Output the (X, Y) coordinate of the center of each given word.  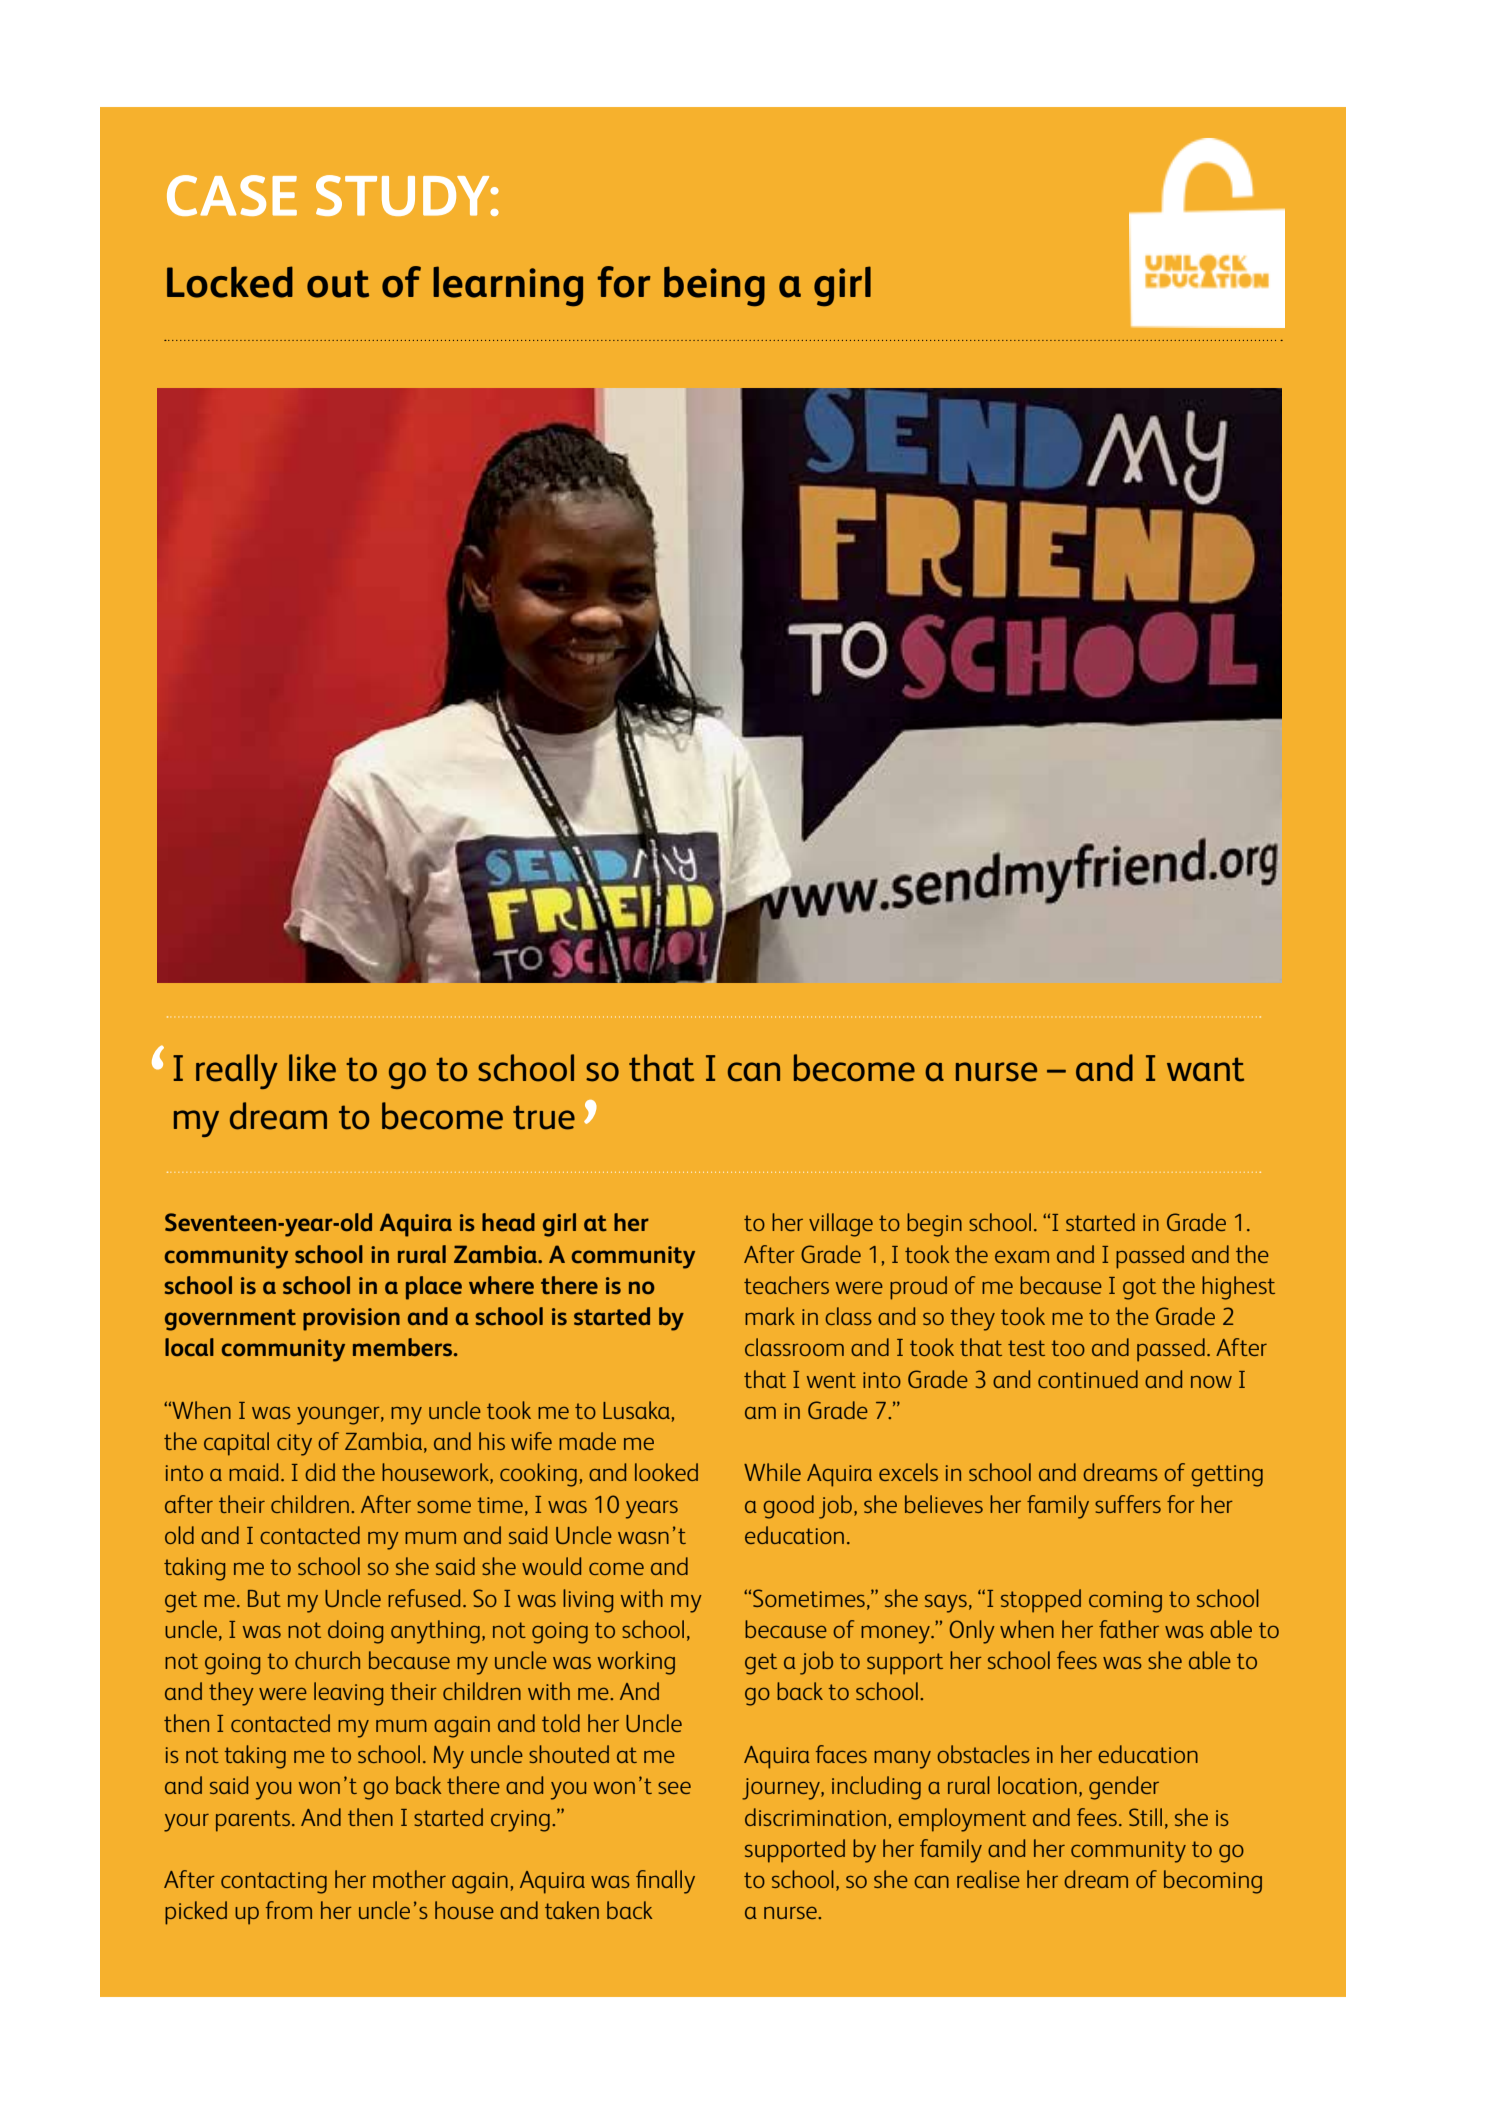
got (1139, 1289)
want (1205, 1069)
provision (351, 1319)
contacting (274, 1883)
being (714, 286)
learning (508, 286)
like (312, 1068)
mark (770, 1316)
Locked (230, 282)
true (544, 1117)
